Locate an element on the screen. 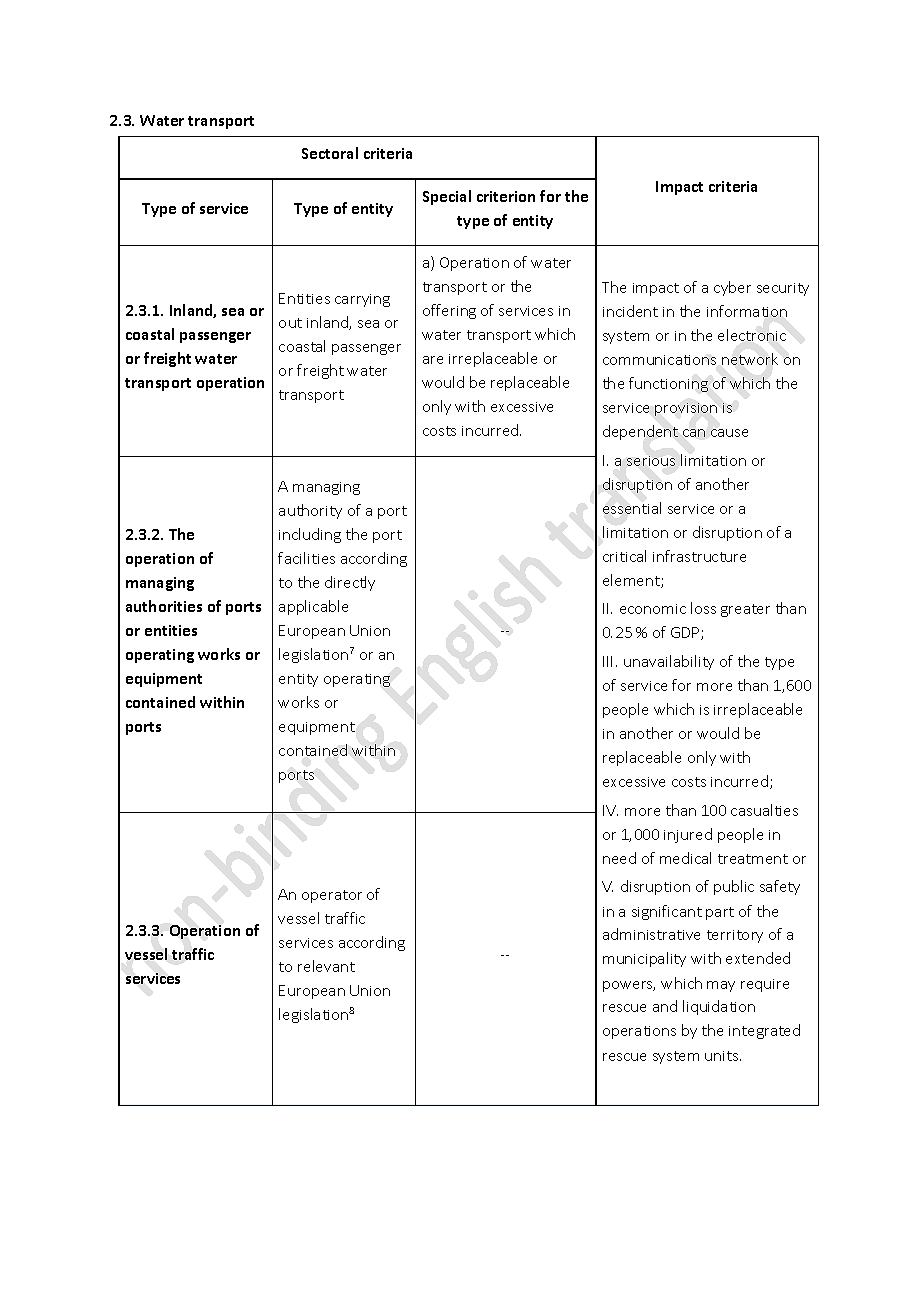 This screenshot has height=1309, width=924. relevant is located at coordinates (326, 966).
